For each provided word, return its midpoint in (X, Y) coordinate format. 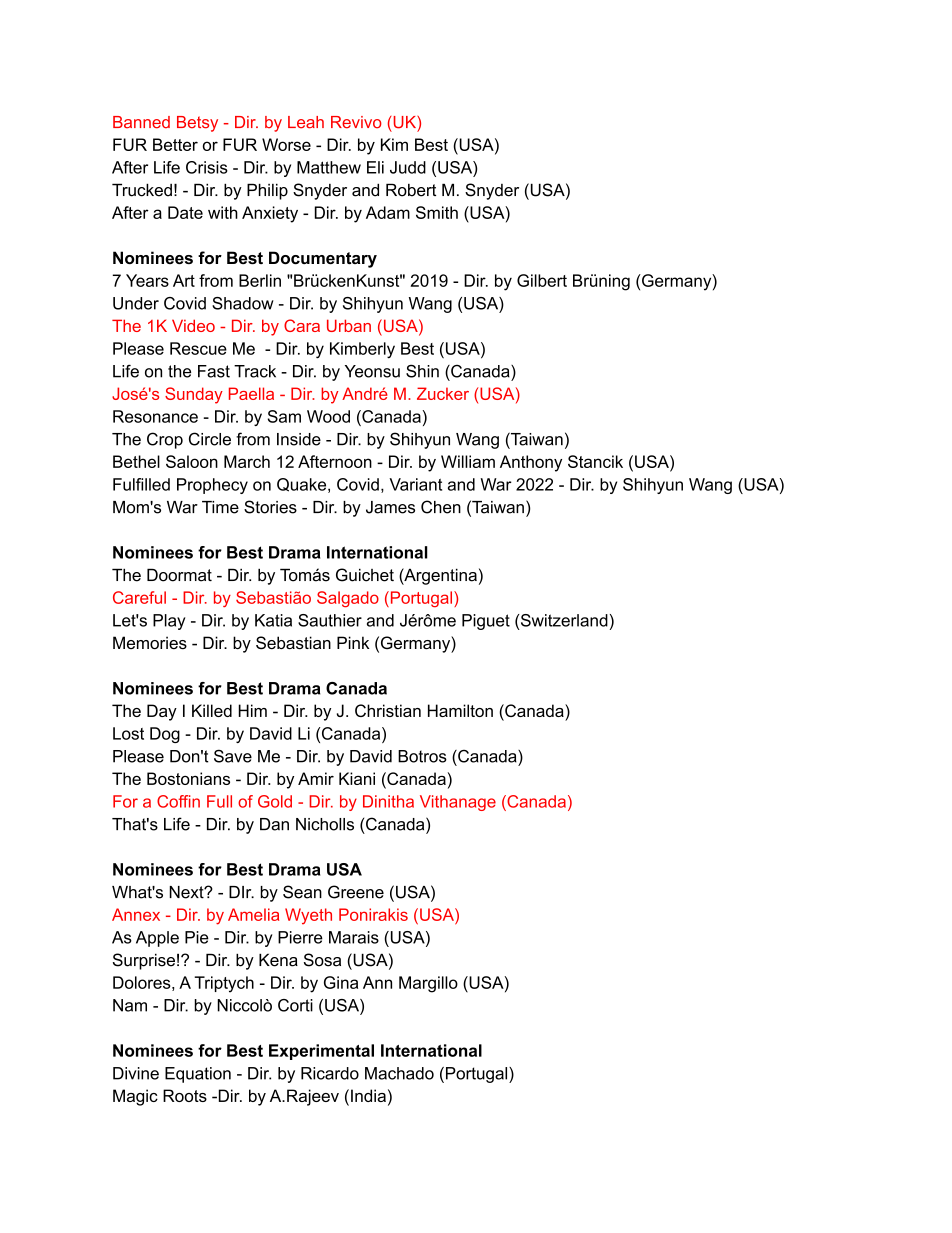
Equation (198, 1075)
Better (175, 144)
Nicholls (325, 824)
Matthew (329, 167)
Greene (356, 892)
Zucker (443, 393)
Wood (328, 416)
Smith (437, 212)
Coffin (178, 801)
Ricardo (330, 1073)
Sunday (194, 395)
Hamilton (460, 710)
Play (169, 622)
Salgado (348, 599)
